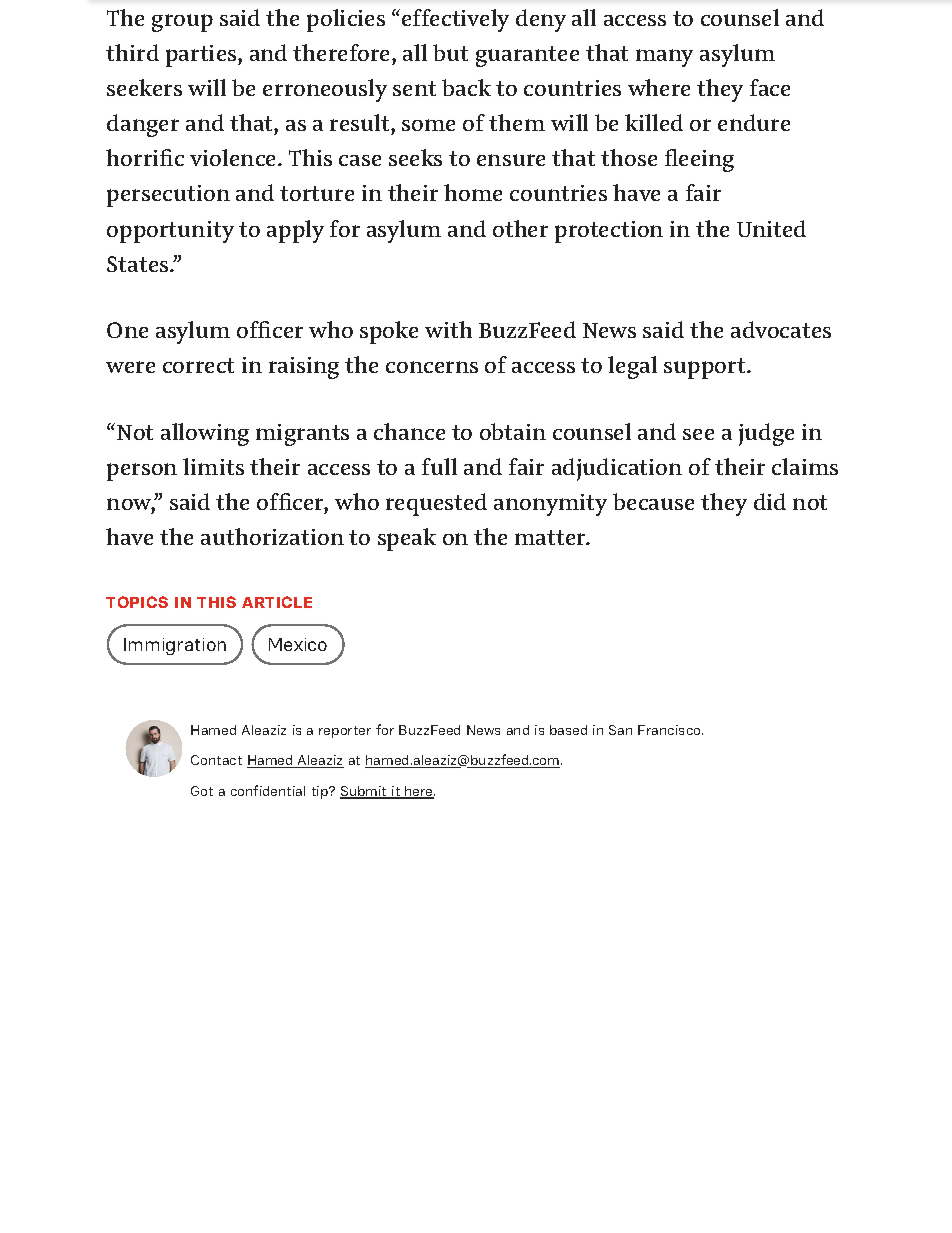 This screenshot has width=952, height=1233. I want to click on full, so click(439, 466).
